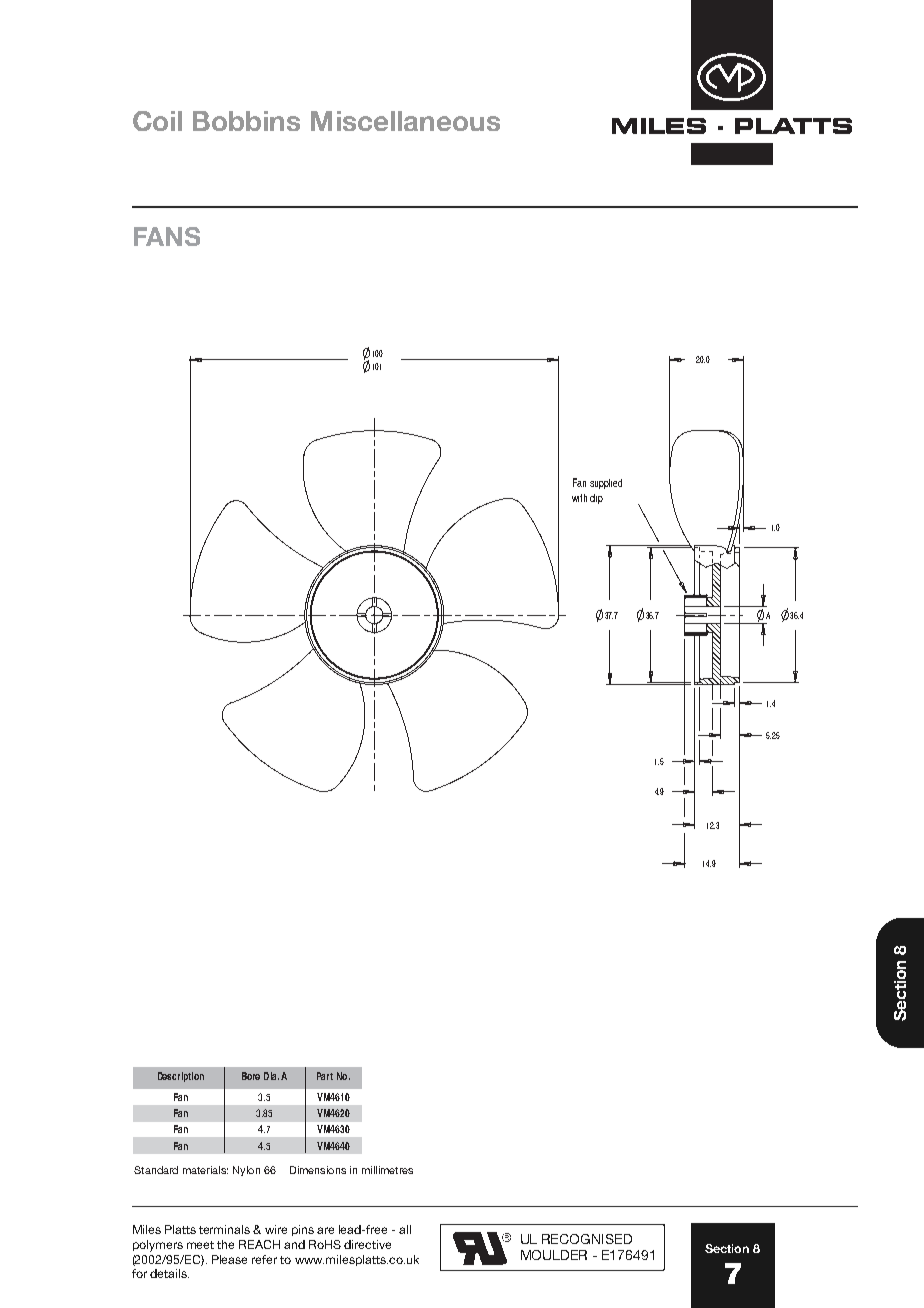 The image size is (924, 1308). Describe the element at coordinates (181, 1077) in the image. I see `Description` at that location.
